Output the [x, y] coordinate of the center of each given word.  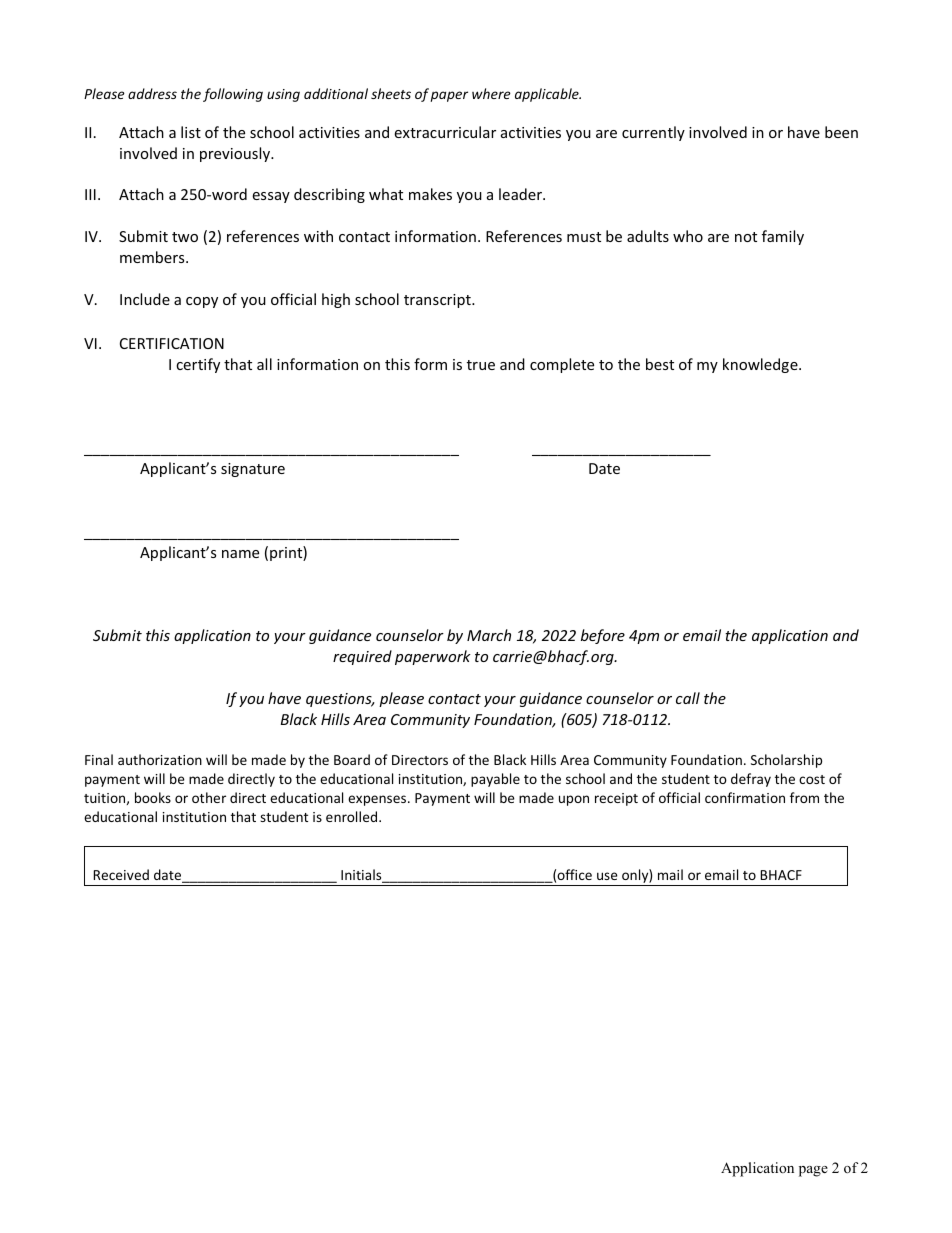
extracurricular [445, 132]
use [607, 876]
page [813, 1171]
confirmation [745, 797]
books [153, 797]
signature [253, 470]
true [481, 365]
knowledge [761, 365]
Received [121, 874]
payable [495, 780]
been [841, 132]
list [191, 132]
